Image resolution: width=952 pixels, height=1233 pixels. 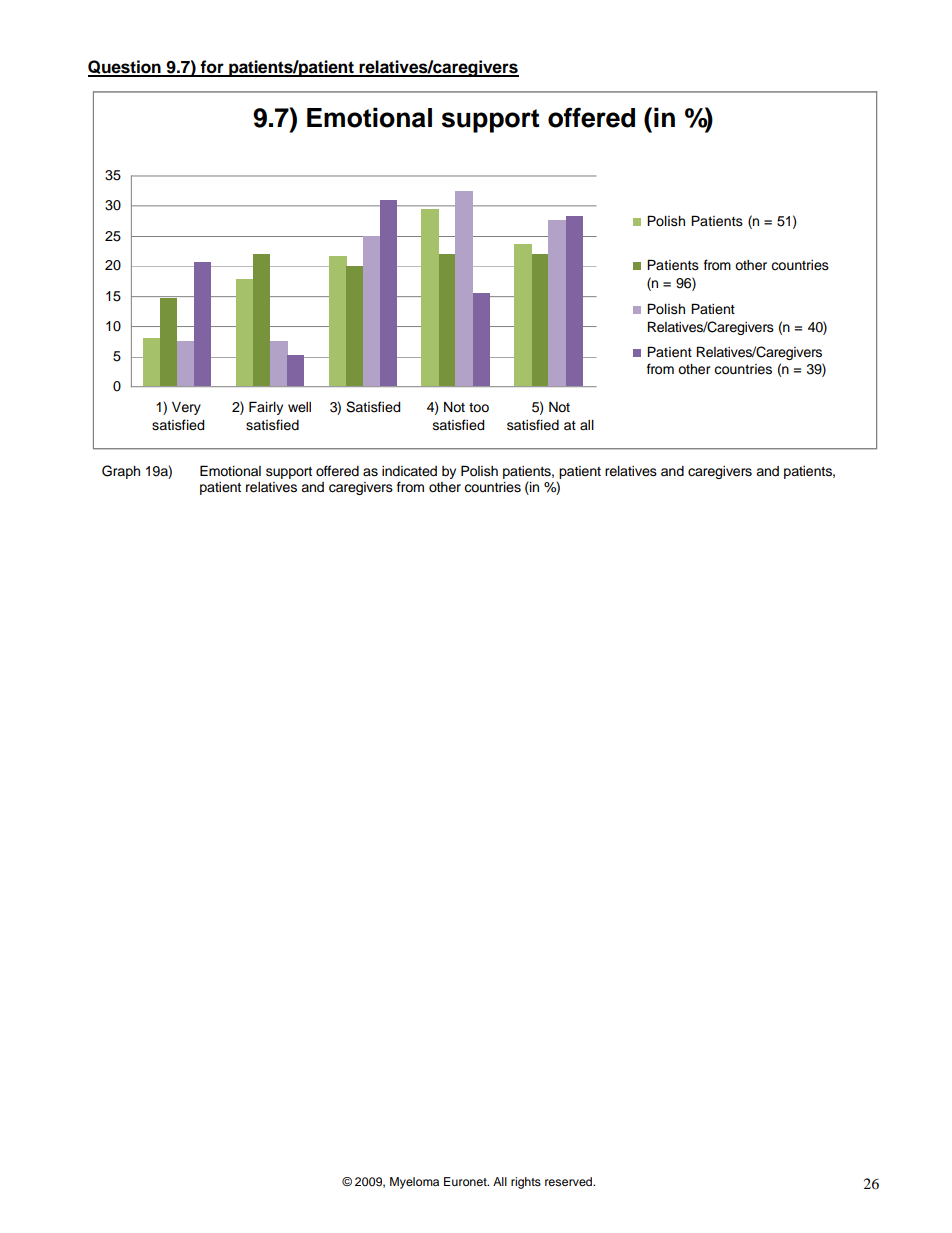 What do you see at coordinates (414, 1183) in the page?
I see `Myeloma` at bounding box center [414, 1183].
